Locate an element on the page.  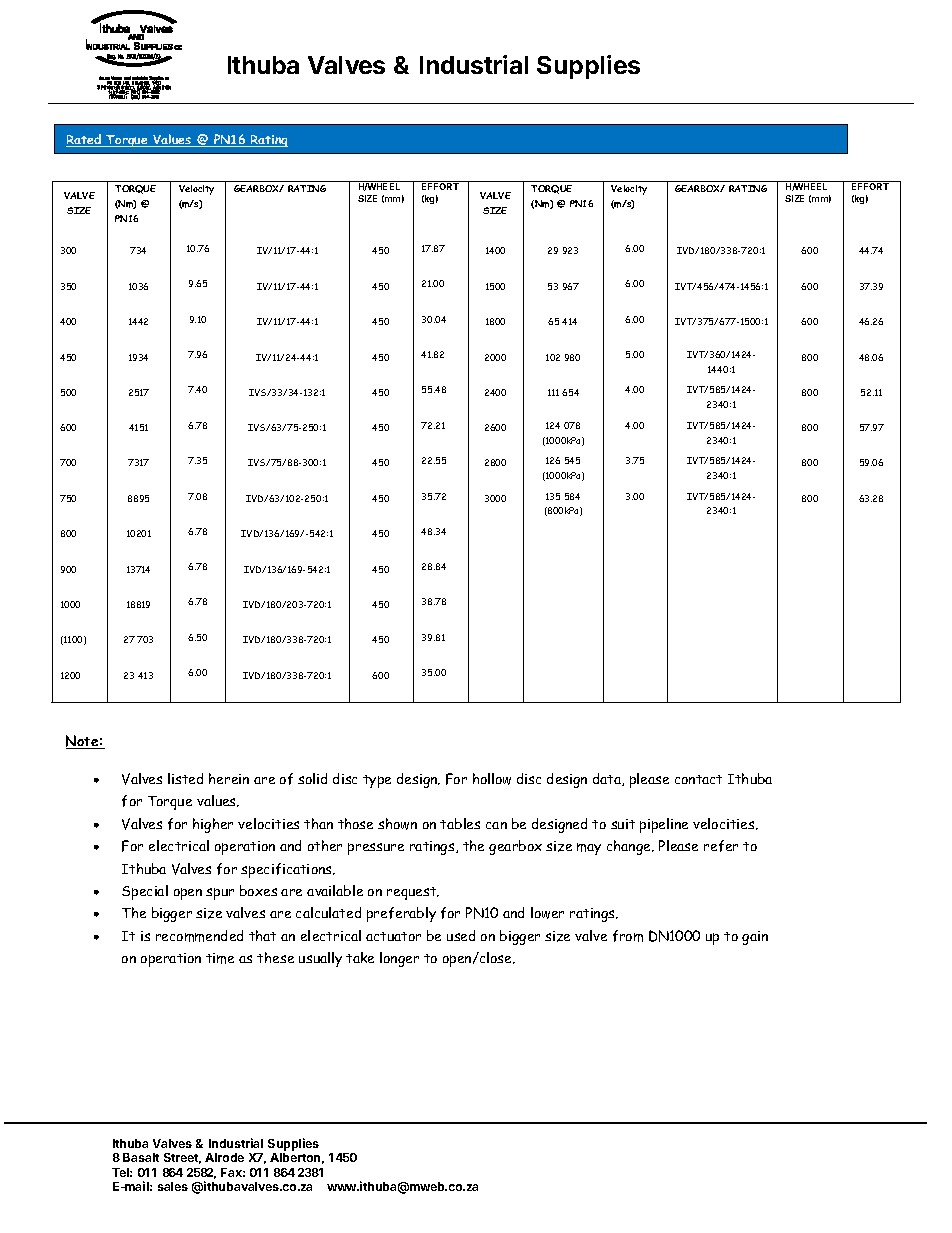
type is located at coordinates (377, 781).
